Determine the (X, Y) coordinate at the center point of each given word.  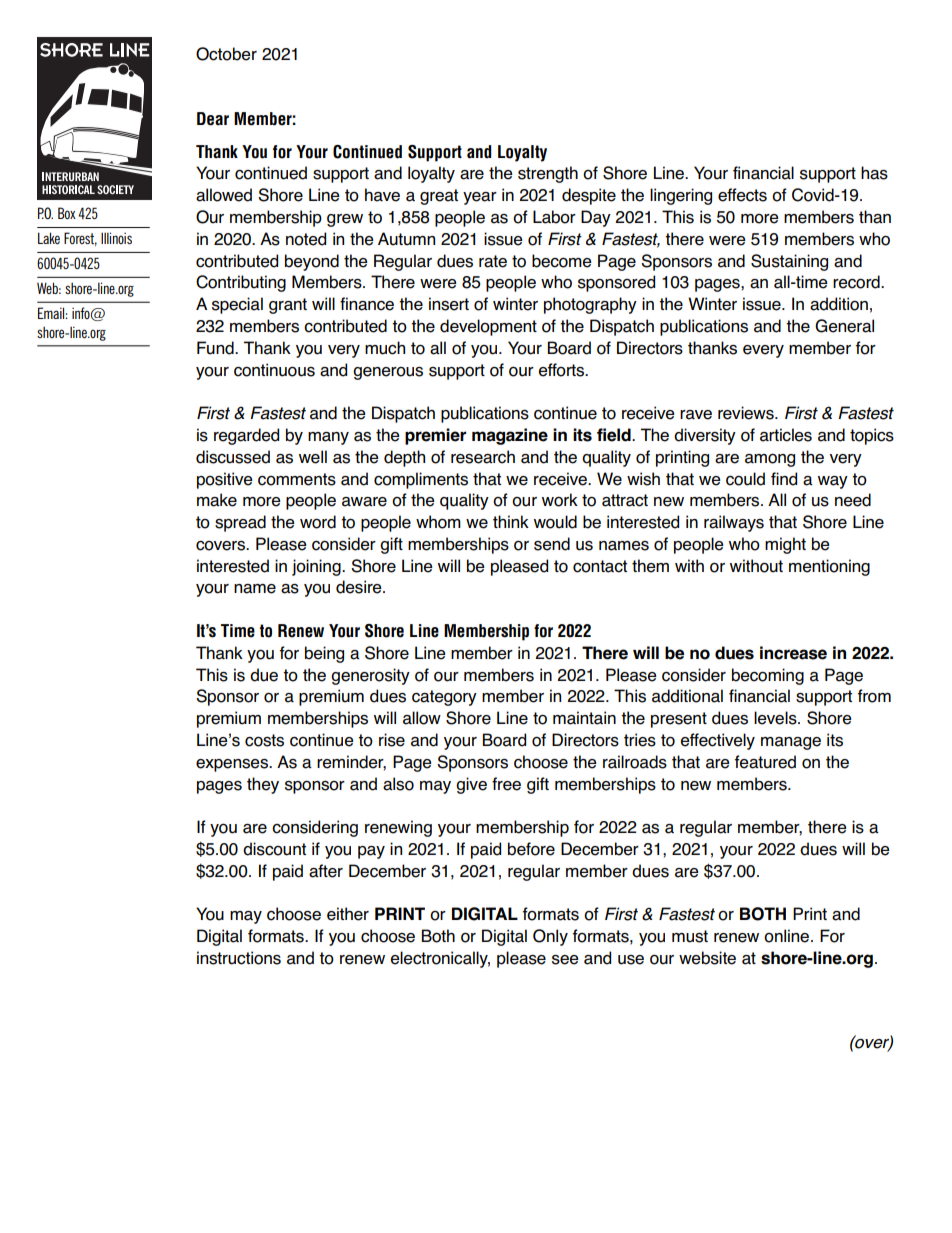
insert (449, 304)
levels (776, 718)
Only (550, 937)
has (874, 173)
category (444, 698)
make (217, 500)
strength (548, 174)
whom (438, 522)
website (707, 958)
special (237, 305)
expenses (233, 765)
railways (734, 523)
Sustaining (789, 262)
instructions (239, 958)
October (226, 54)
